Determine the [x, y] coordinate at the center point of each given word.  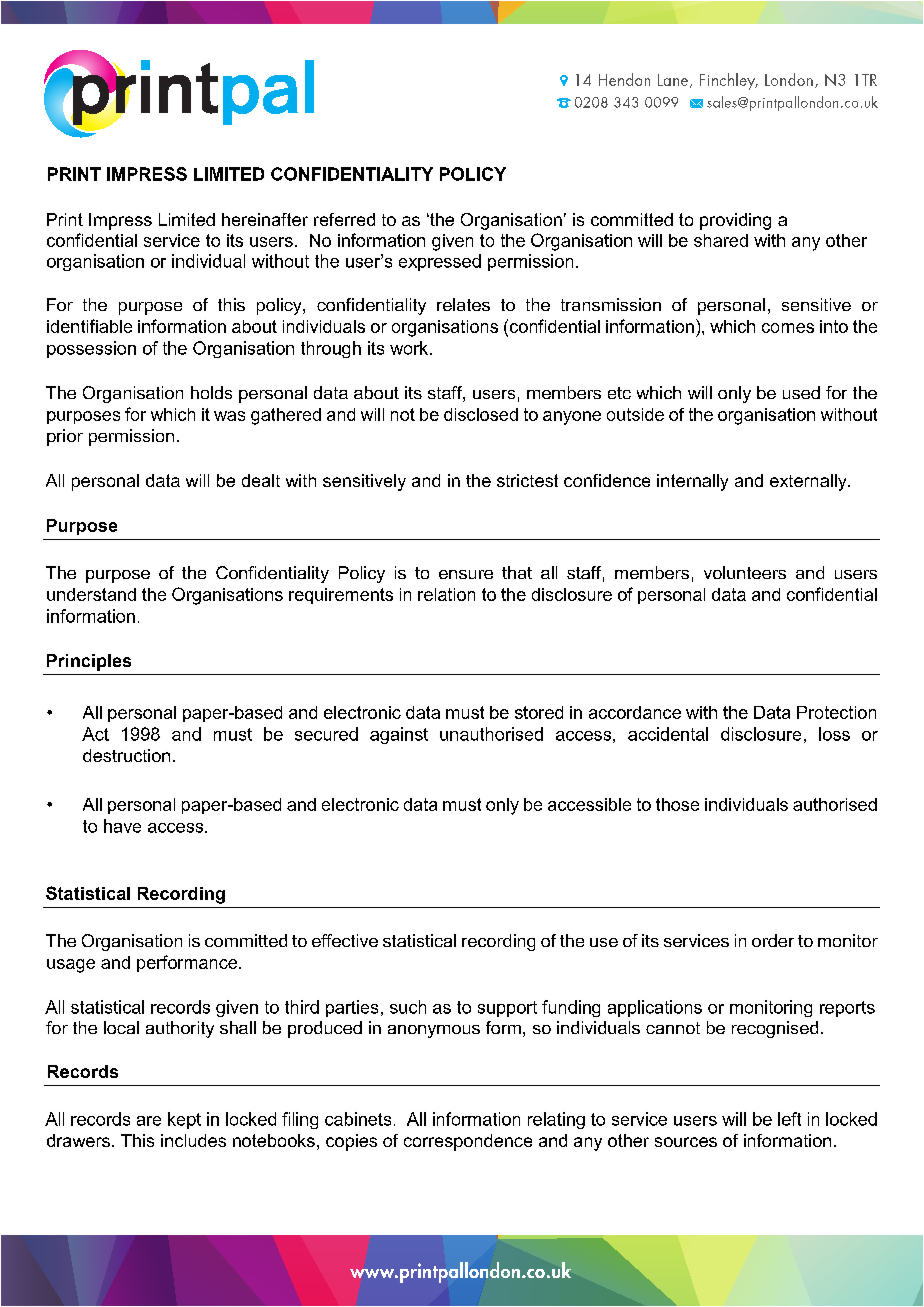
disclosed [481, 414]
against [399, 735]
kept [184, 1120]
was [229, 416]
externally [809, 482]
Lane [674, 81]
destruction [126, 755]
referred [344, 219]
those [677, 804]
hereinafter [265, 219]
